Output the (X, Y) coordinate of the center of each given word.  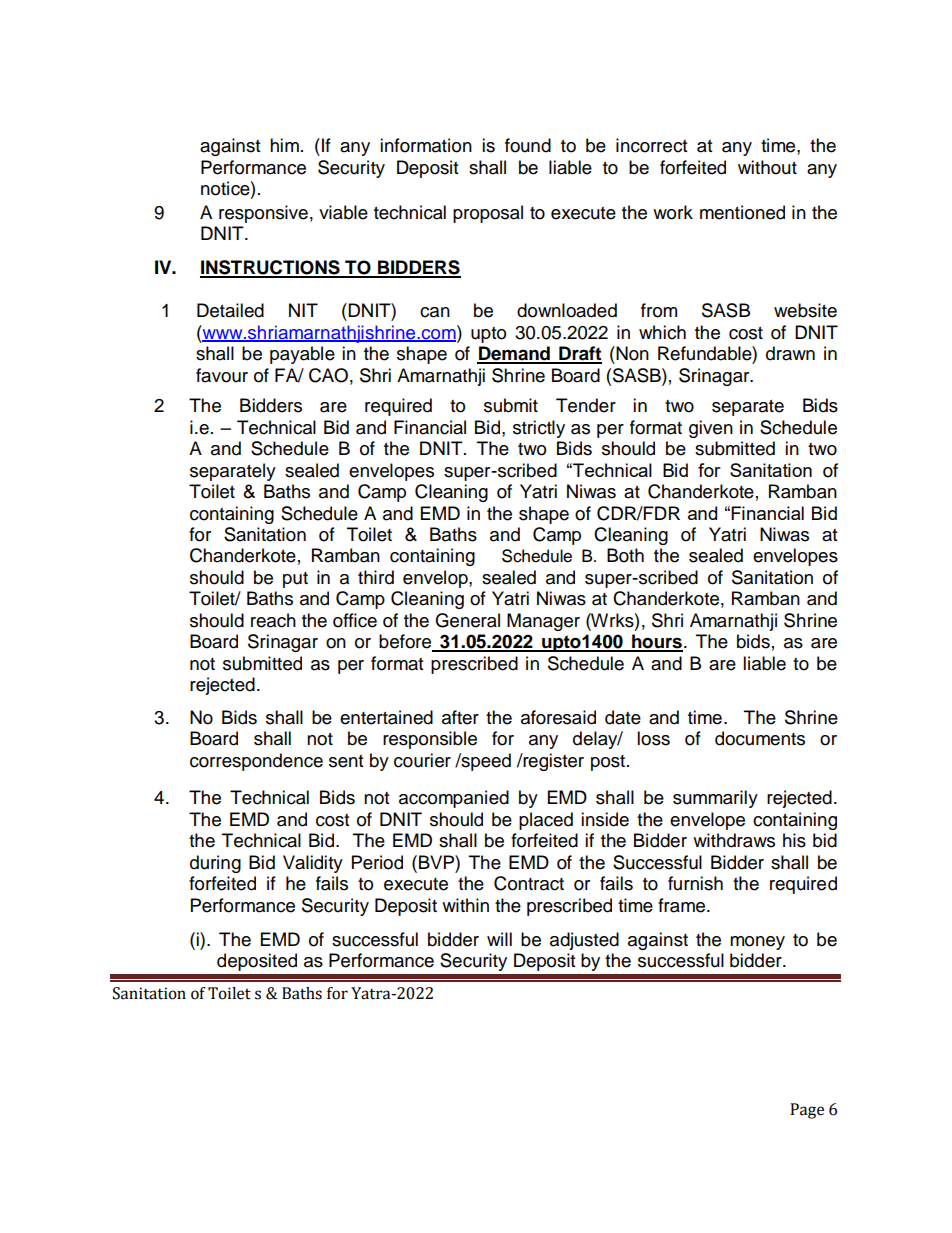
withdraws (734, 840)
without (767, 167)
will (499, 939)
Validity (313, 864)
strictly (539, 429)
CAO (328, 375)
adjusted (584, 941)
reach (273, 620)
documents (760, 738)
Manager (543, 622)
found (528, 145)
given (711, 429)
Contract (529, 883)
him (284, 145)
